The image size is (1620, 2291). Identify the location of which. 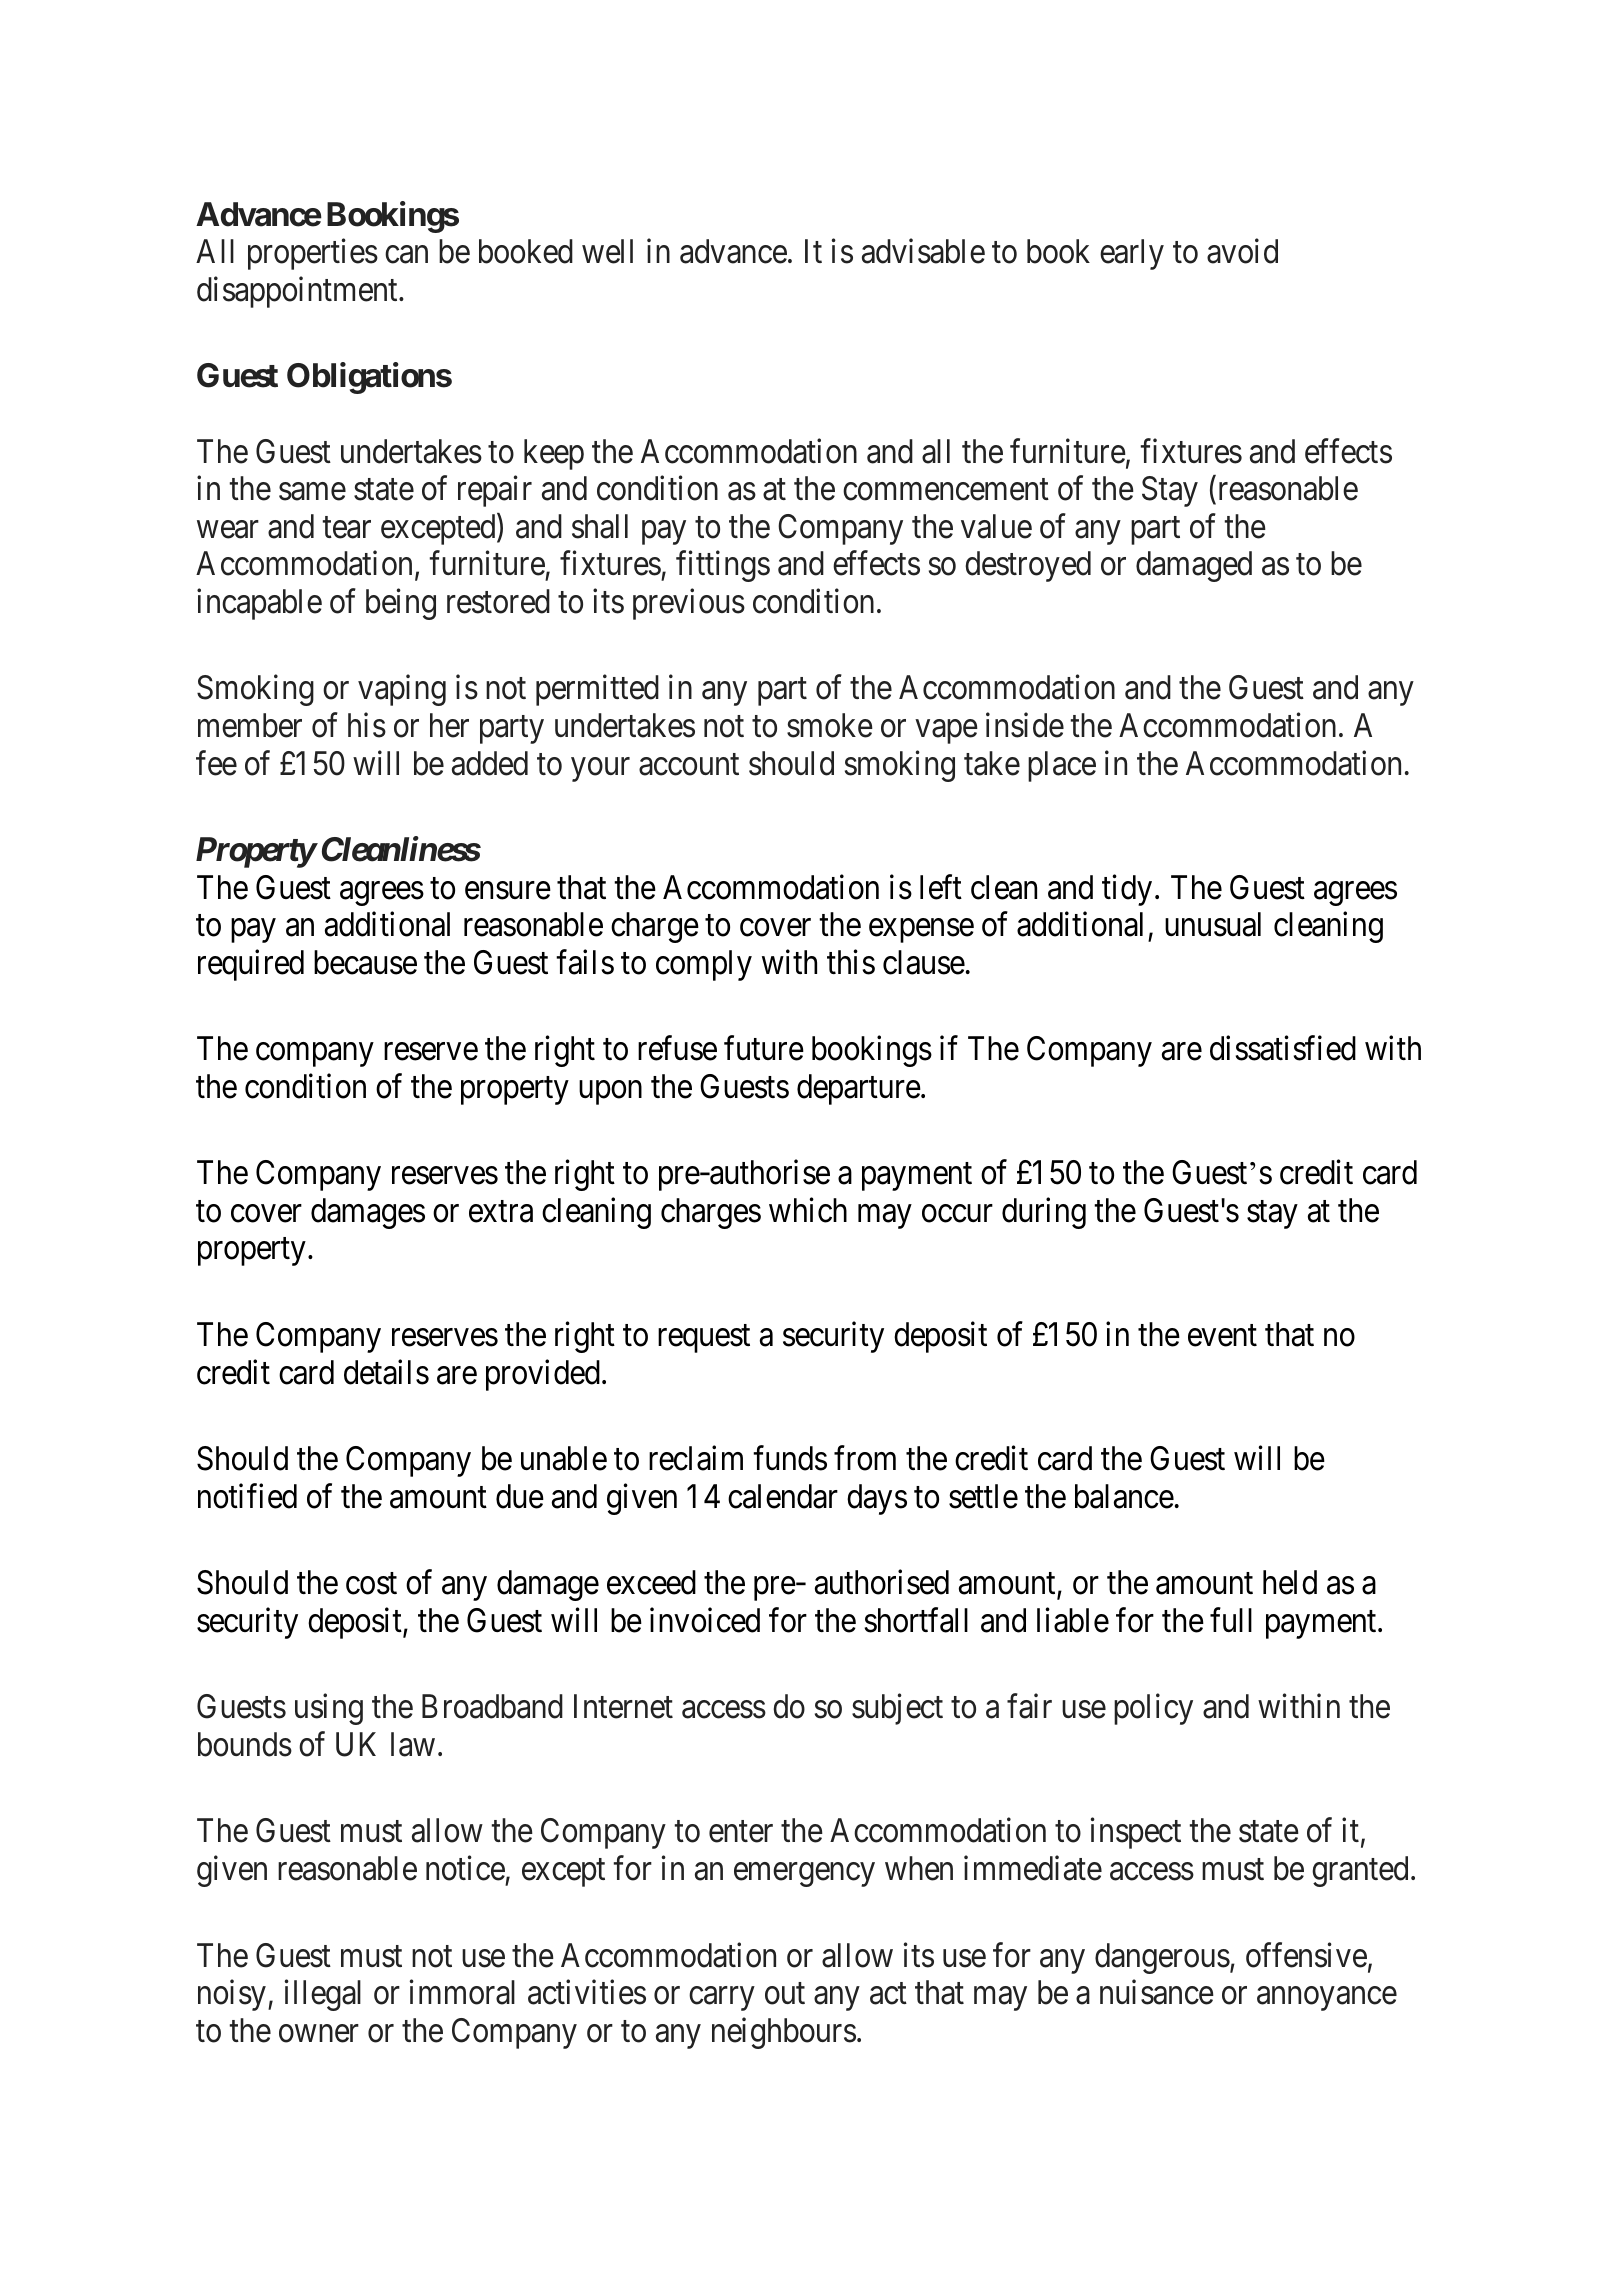
(808, 1210).
